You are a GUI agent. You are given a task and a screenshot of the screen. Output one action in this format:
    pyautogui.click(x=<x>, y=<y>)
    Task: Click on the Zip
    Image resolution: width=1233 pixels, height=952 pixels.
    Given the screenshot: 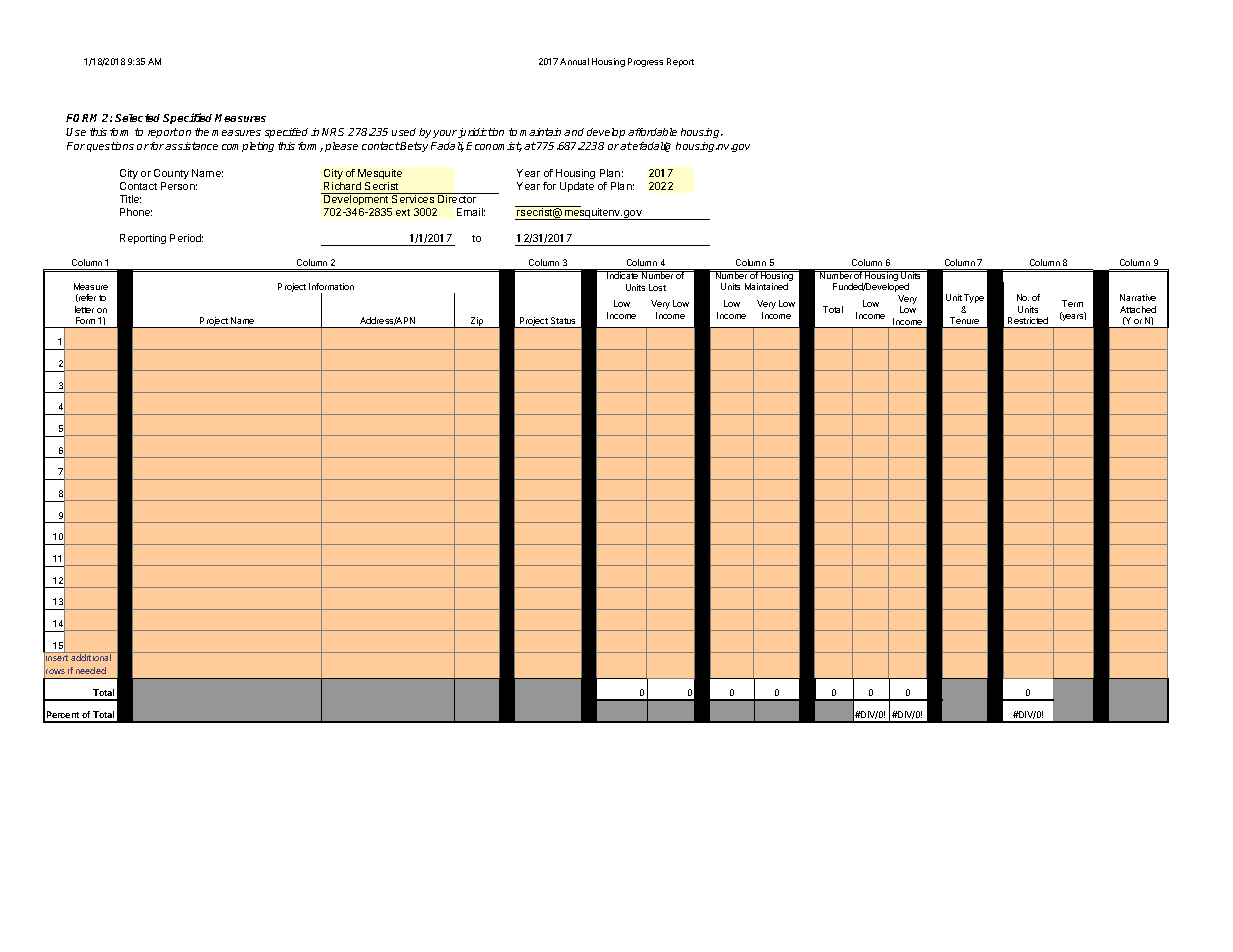 What is the action you would take?
    pyautogui.click(x=477, y=322)
